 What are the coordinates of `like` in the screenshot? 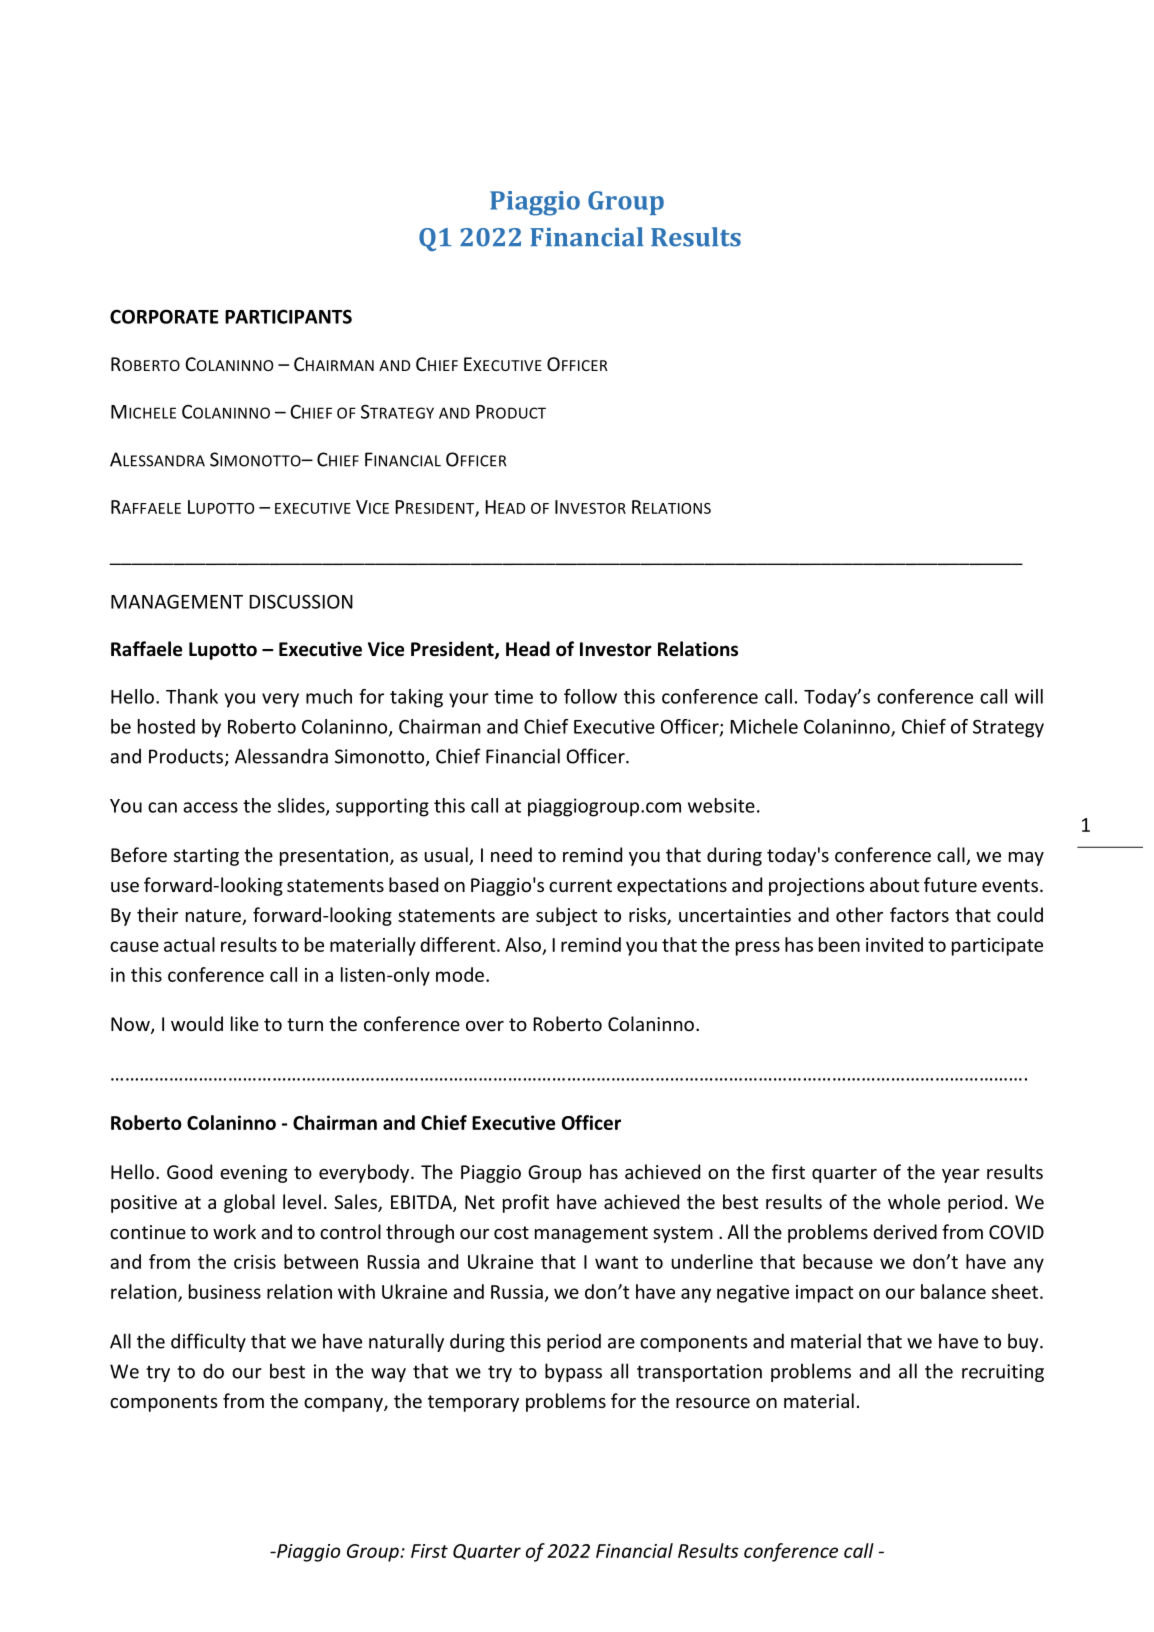 It's located at (245, 1023).
